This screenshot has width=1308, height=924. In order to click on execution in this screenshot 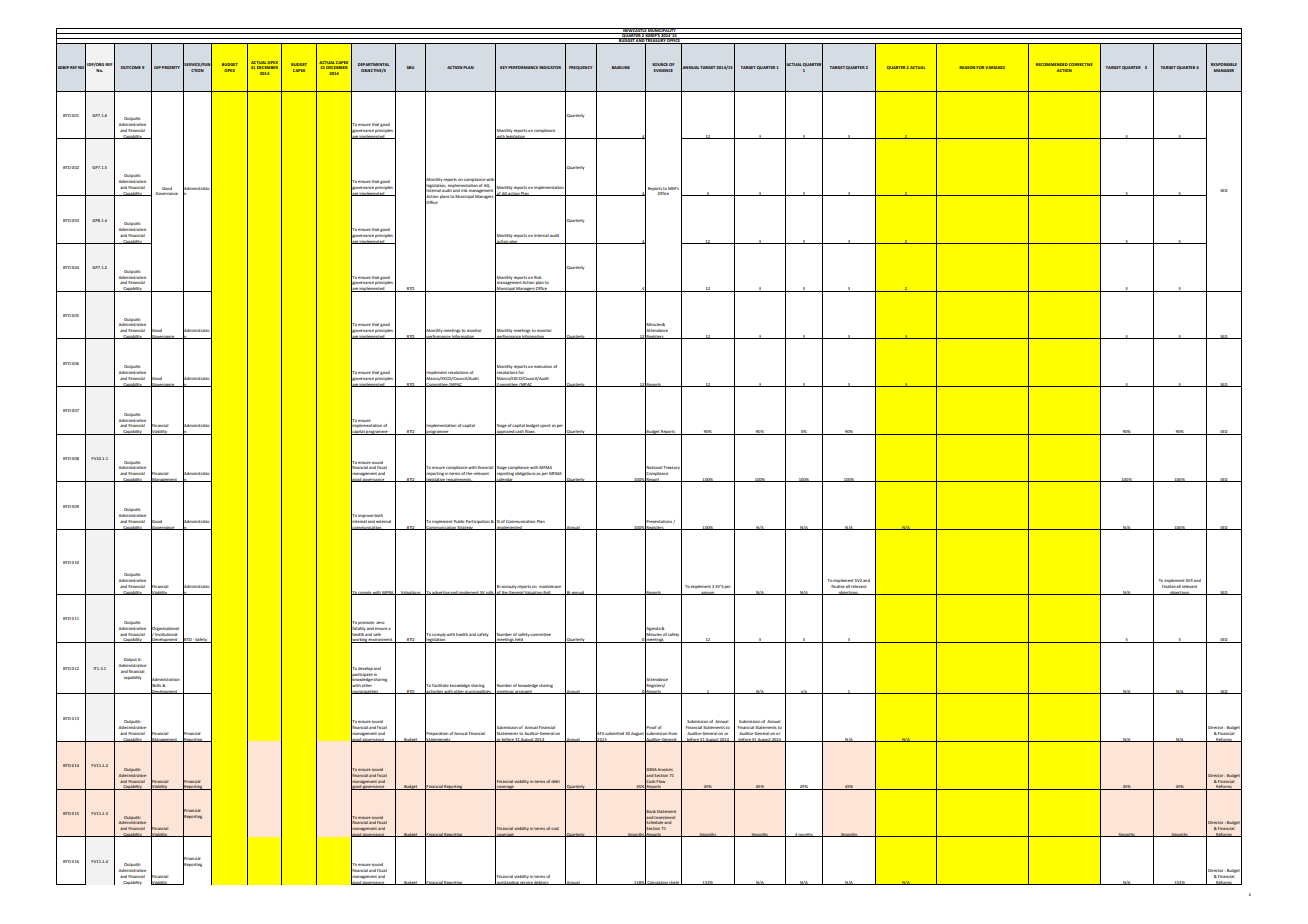, I will do `click(543, 366)`.
